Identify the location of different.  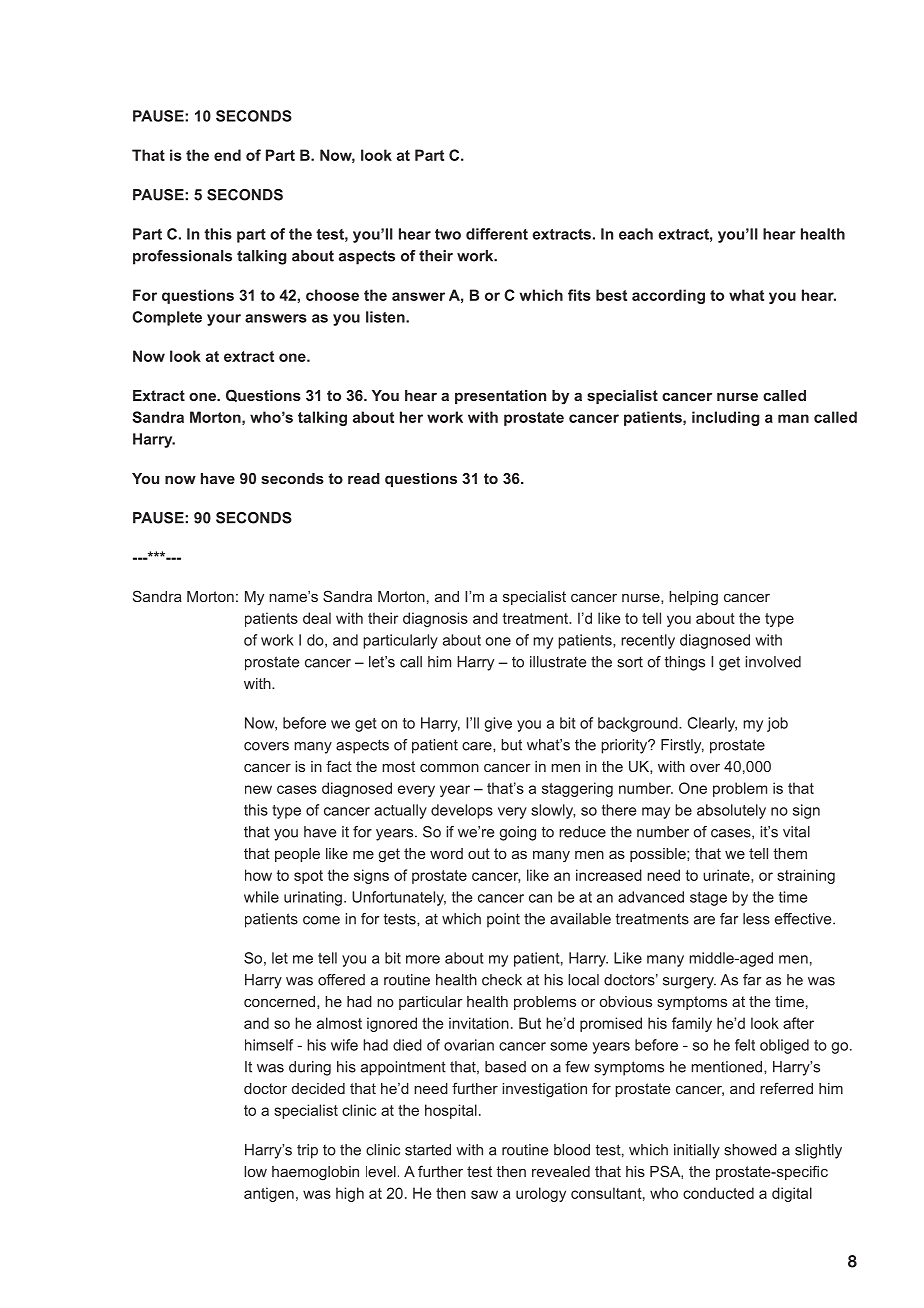
(497, 234).
